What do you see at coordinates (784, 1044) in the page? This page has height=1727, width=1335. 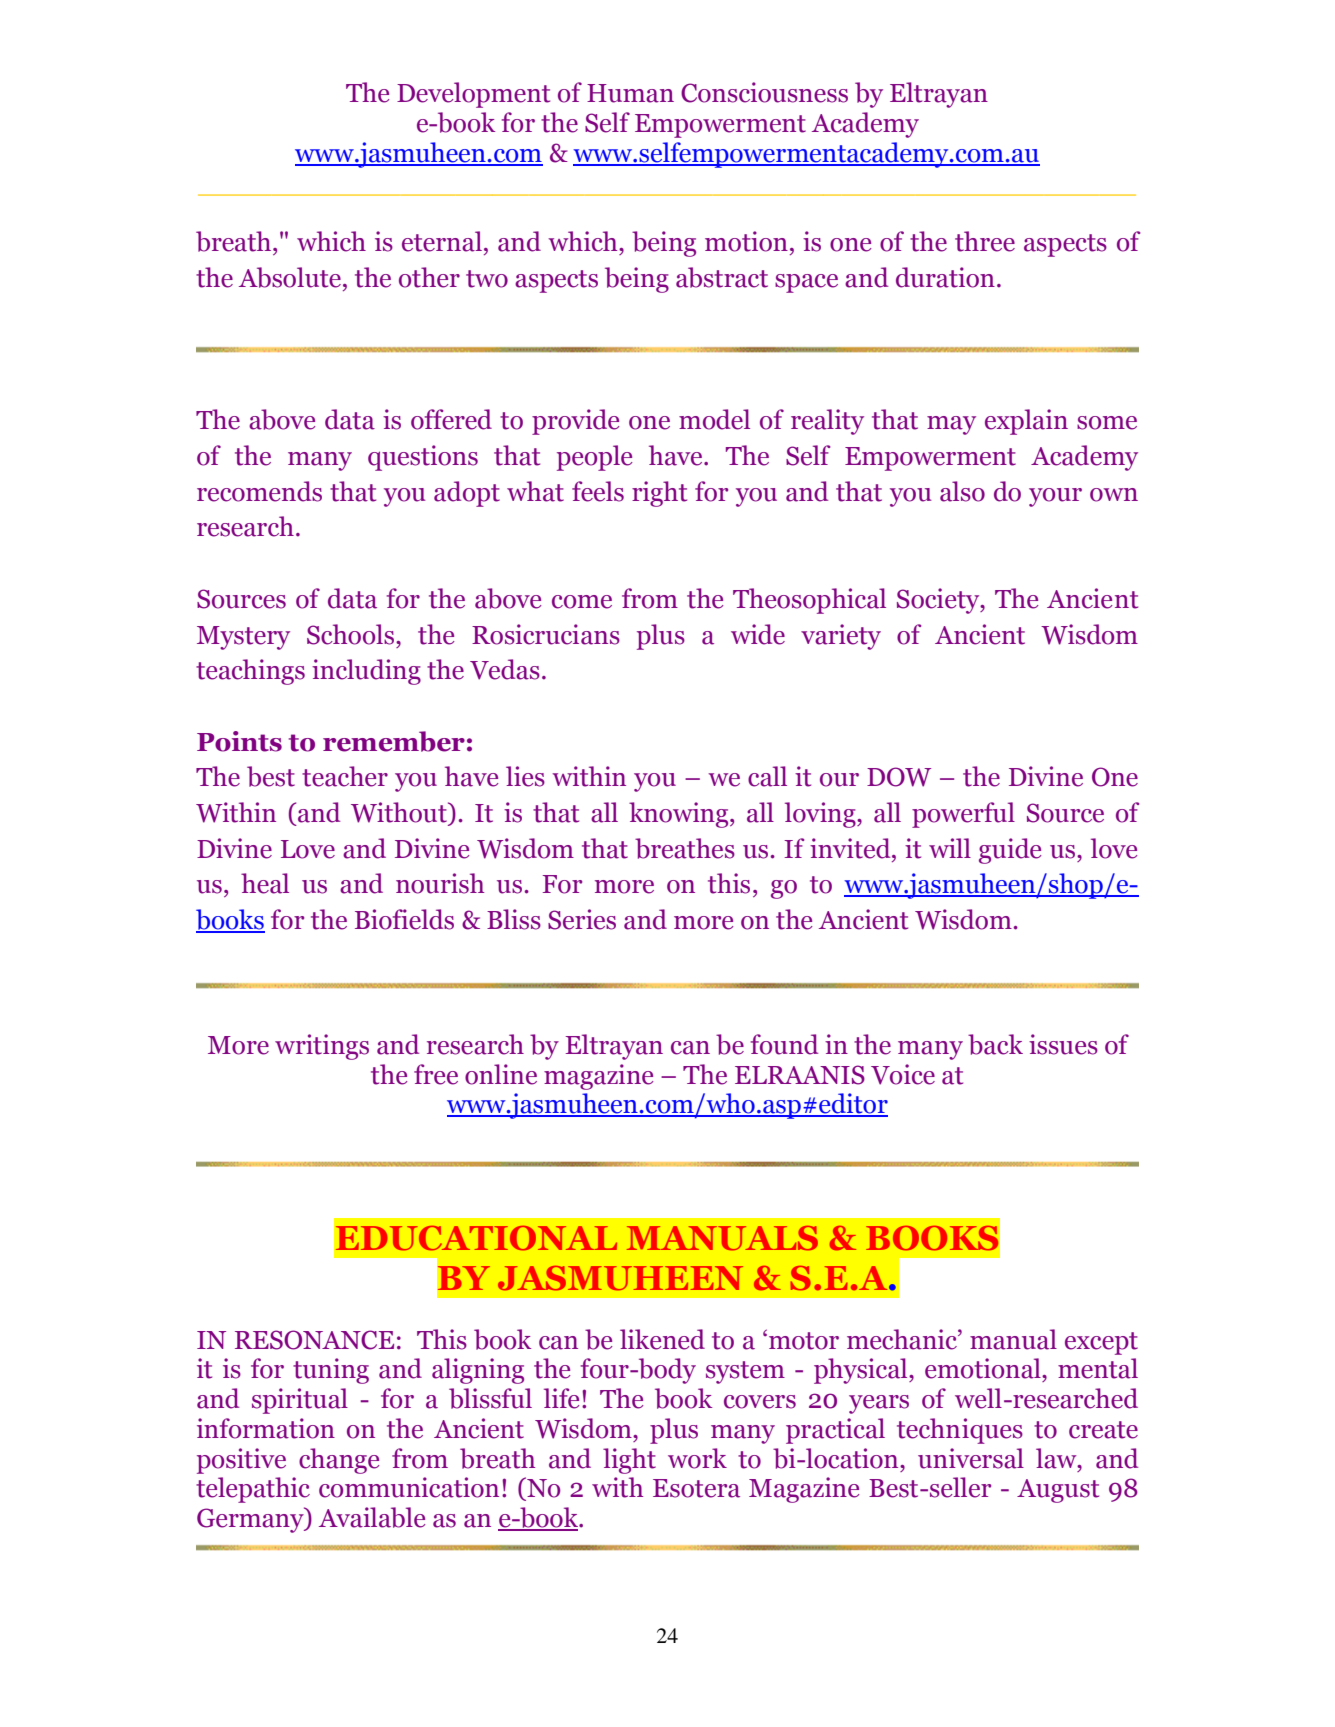 I see `found` at bounding box center [784, 1044].
